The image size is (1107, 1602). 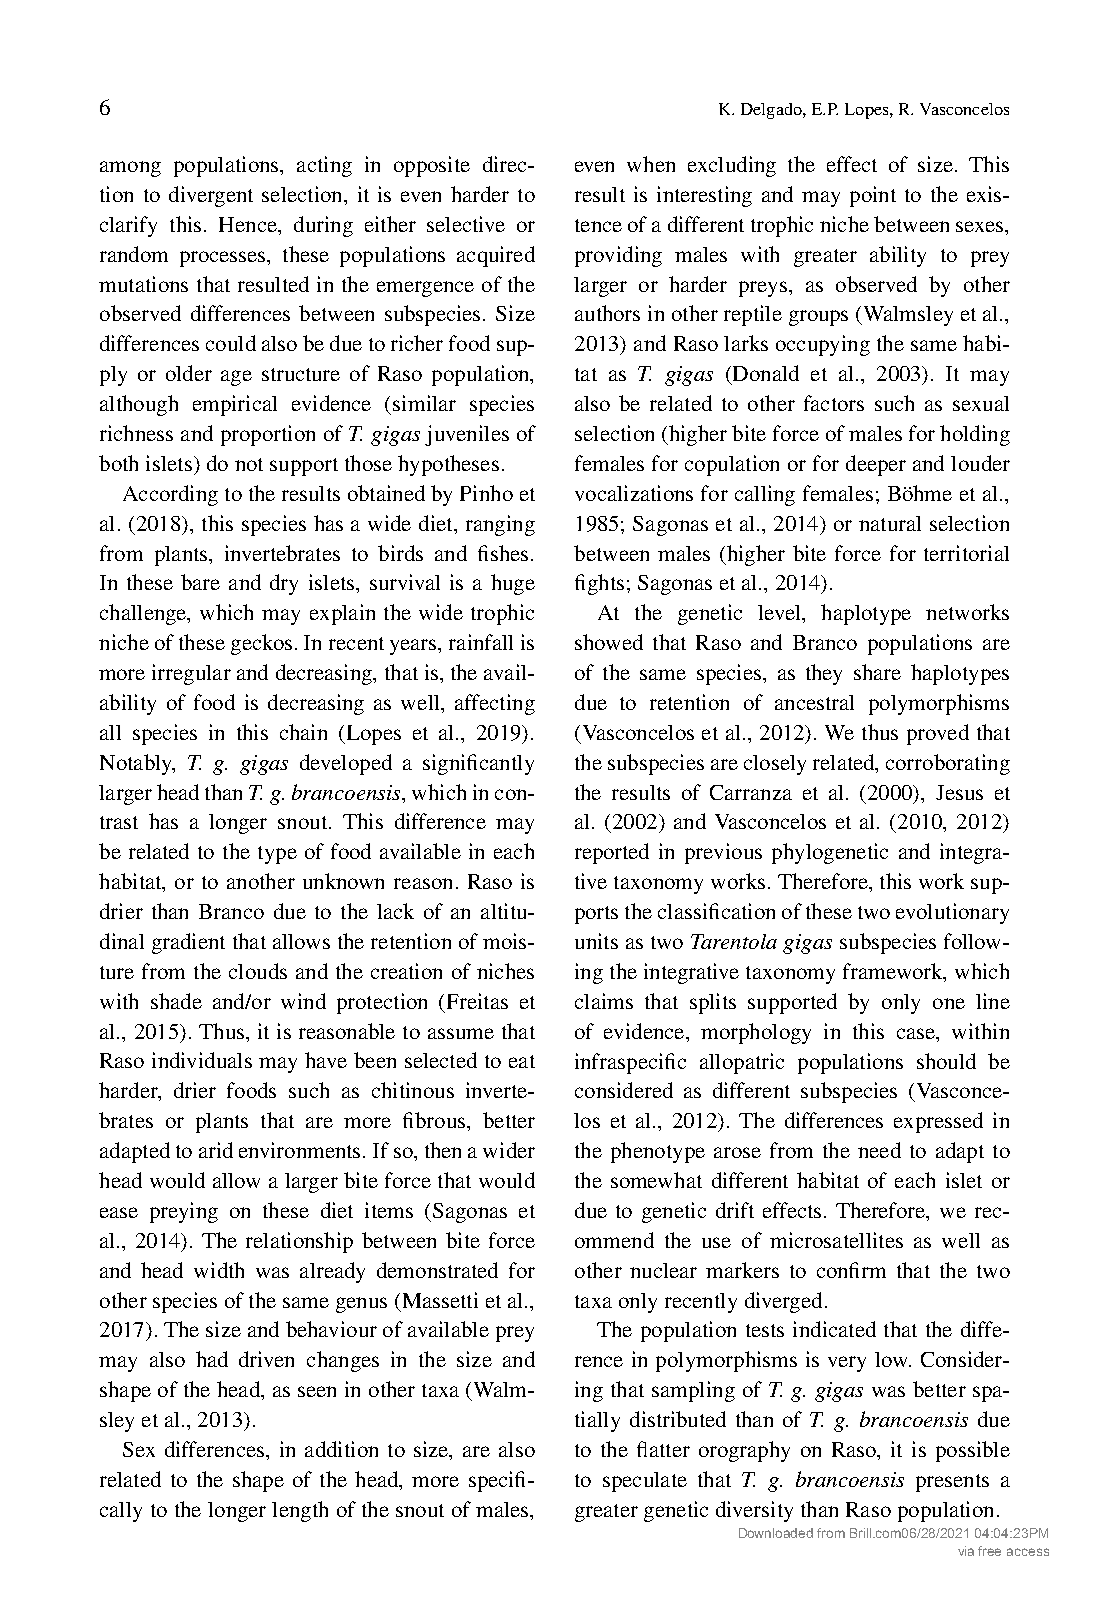 I want to click on point, so click(x=873, y=196).
